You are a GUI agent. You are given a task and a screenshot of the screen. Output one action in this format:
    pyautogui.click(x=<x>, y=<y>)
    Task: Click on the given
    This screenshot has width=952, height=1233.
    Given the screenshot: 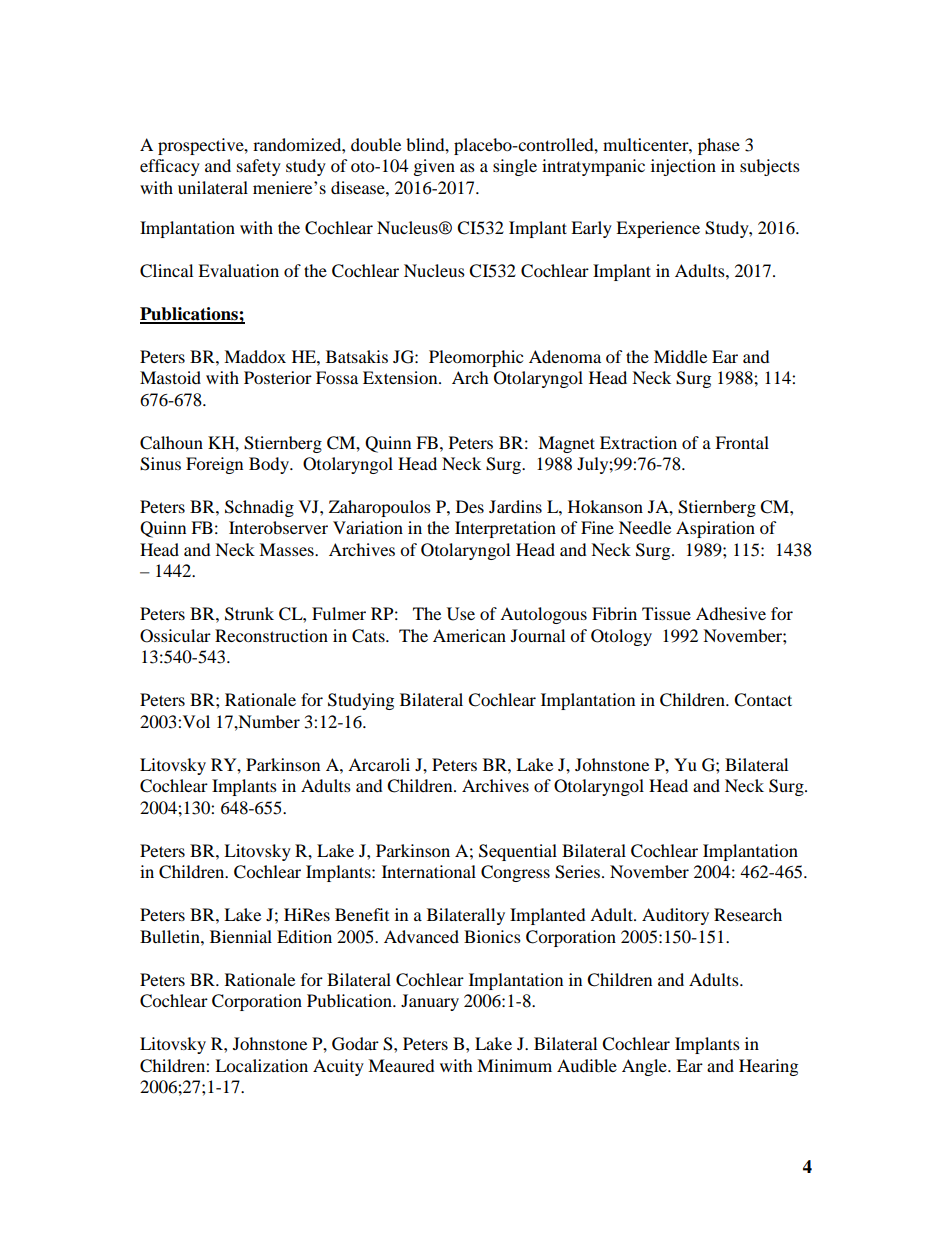 What is the action you would take?
    pyautogui.click(x=434, y=167)
